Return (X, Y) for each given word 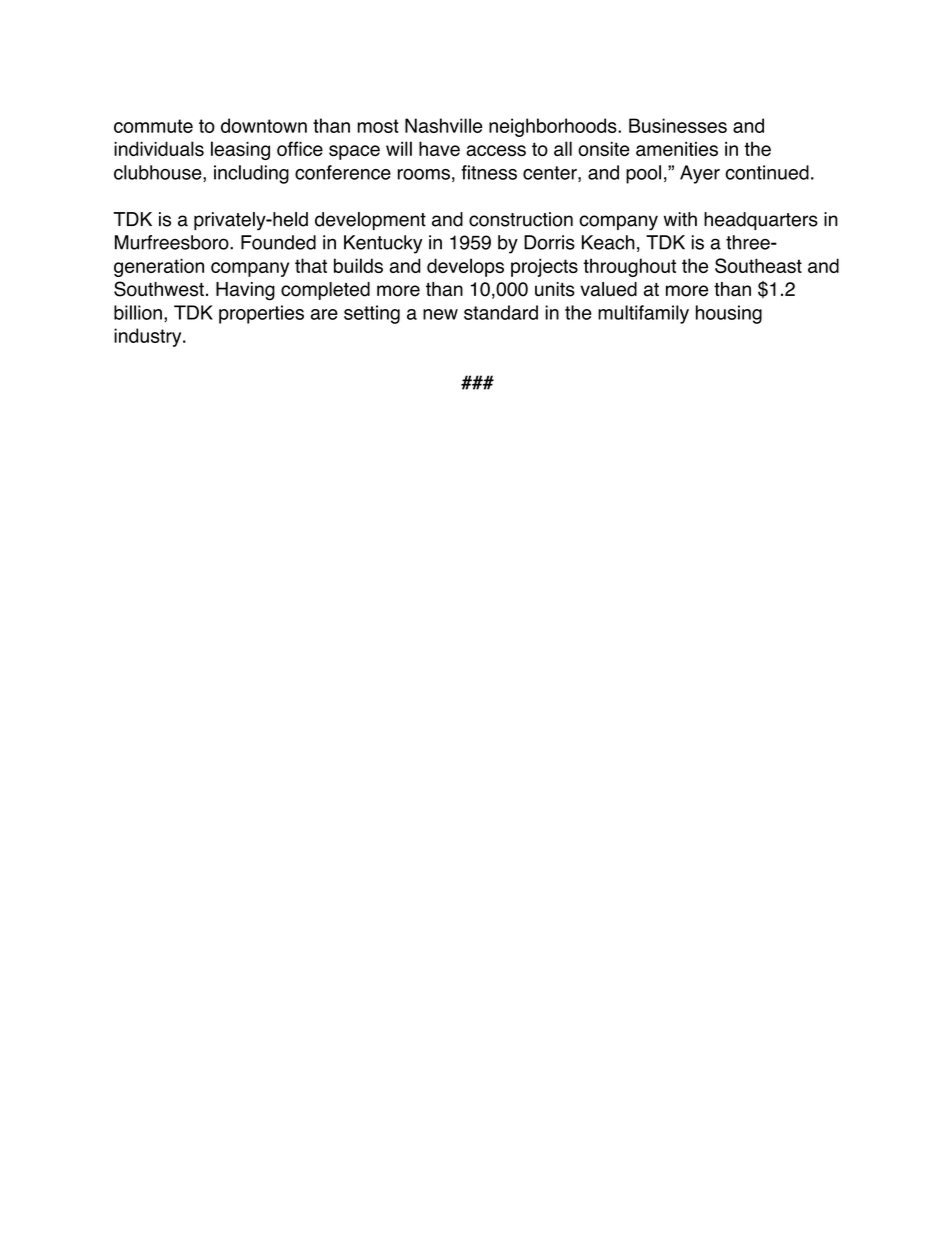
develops (465, 267)
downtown (264, 125)
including (251, 174)
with (680, 219)
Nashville (443, 125)
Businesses (678, 125)
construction (521, 219)
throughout (629, 267)
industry (149, 337)
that (311, 265)
